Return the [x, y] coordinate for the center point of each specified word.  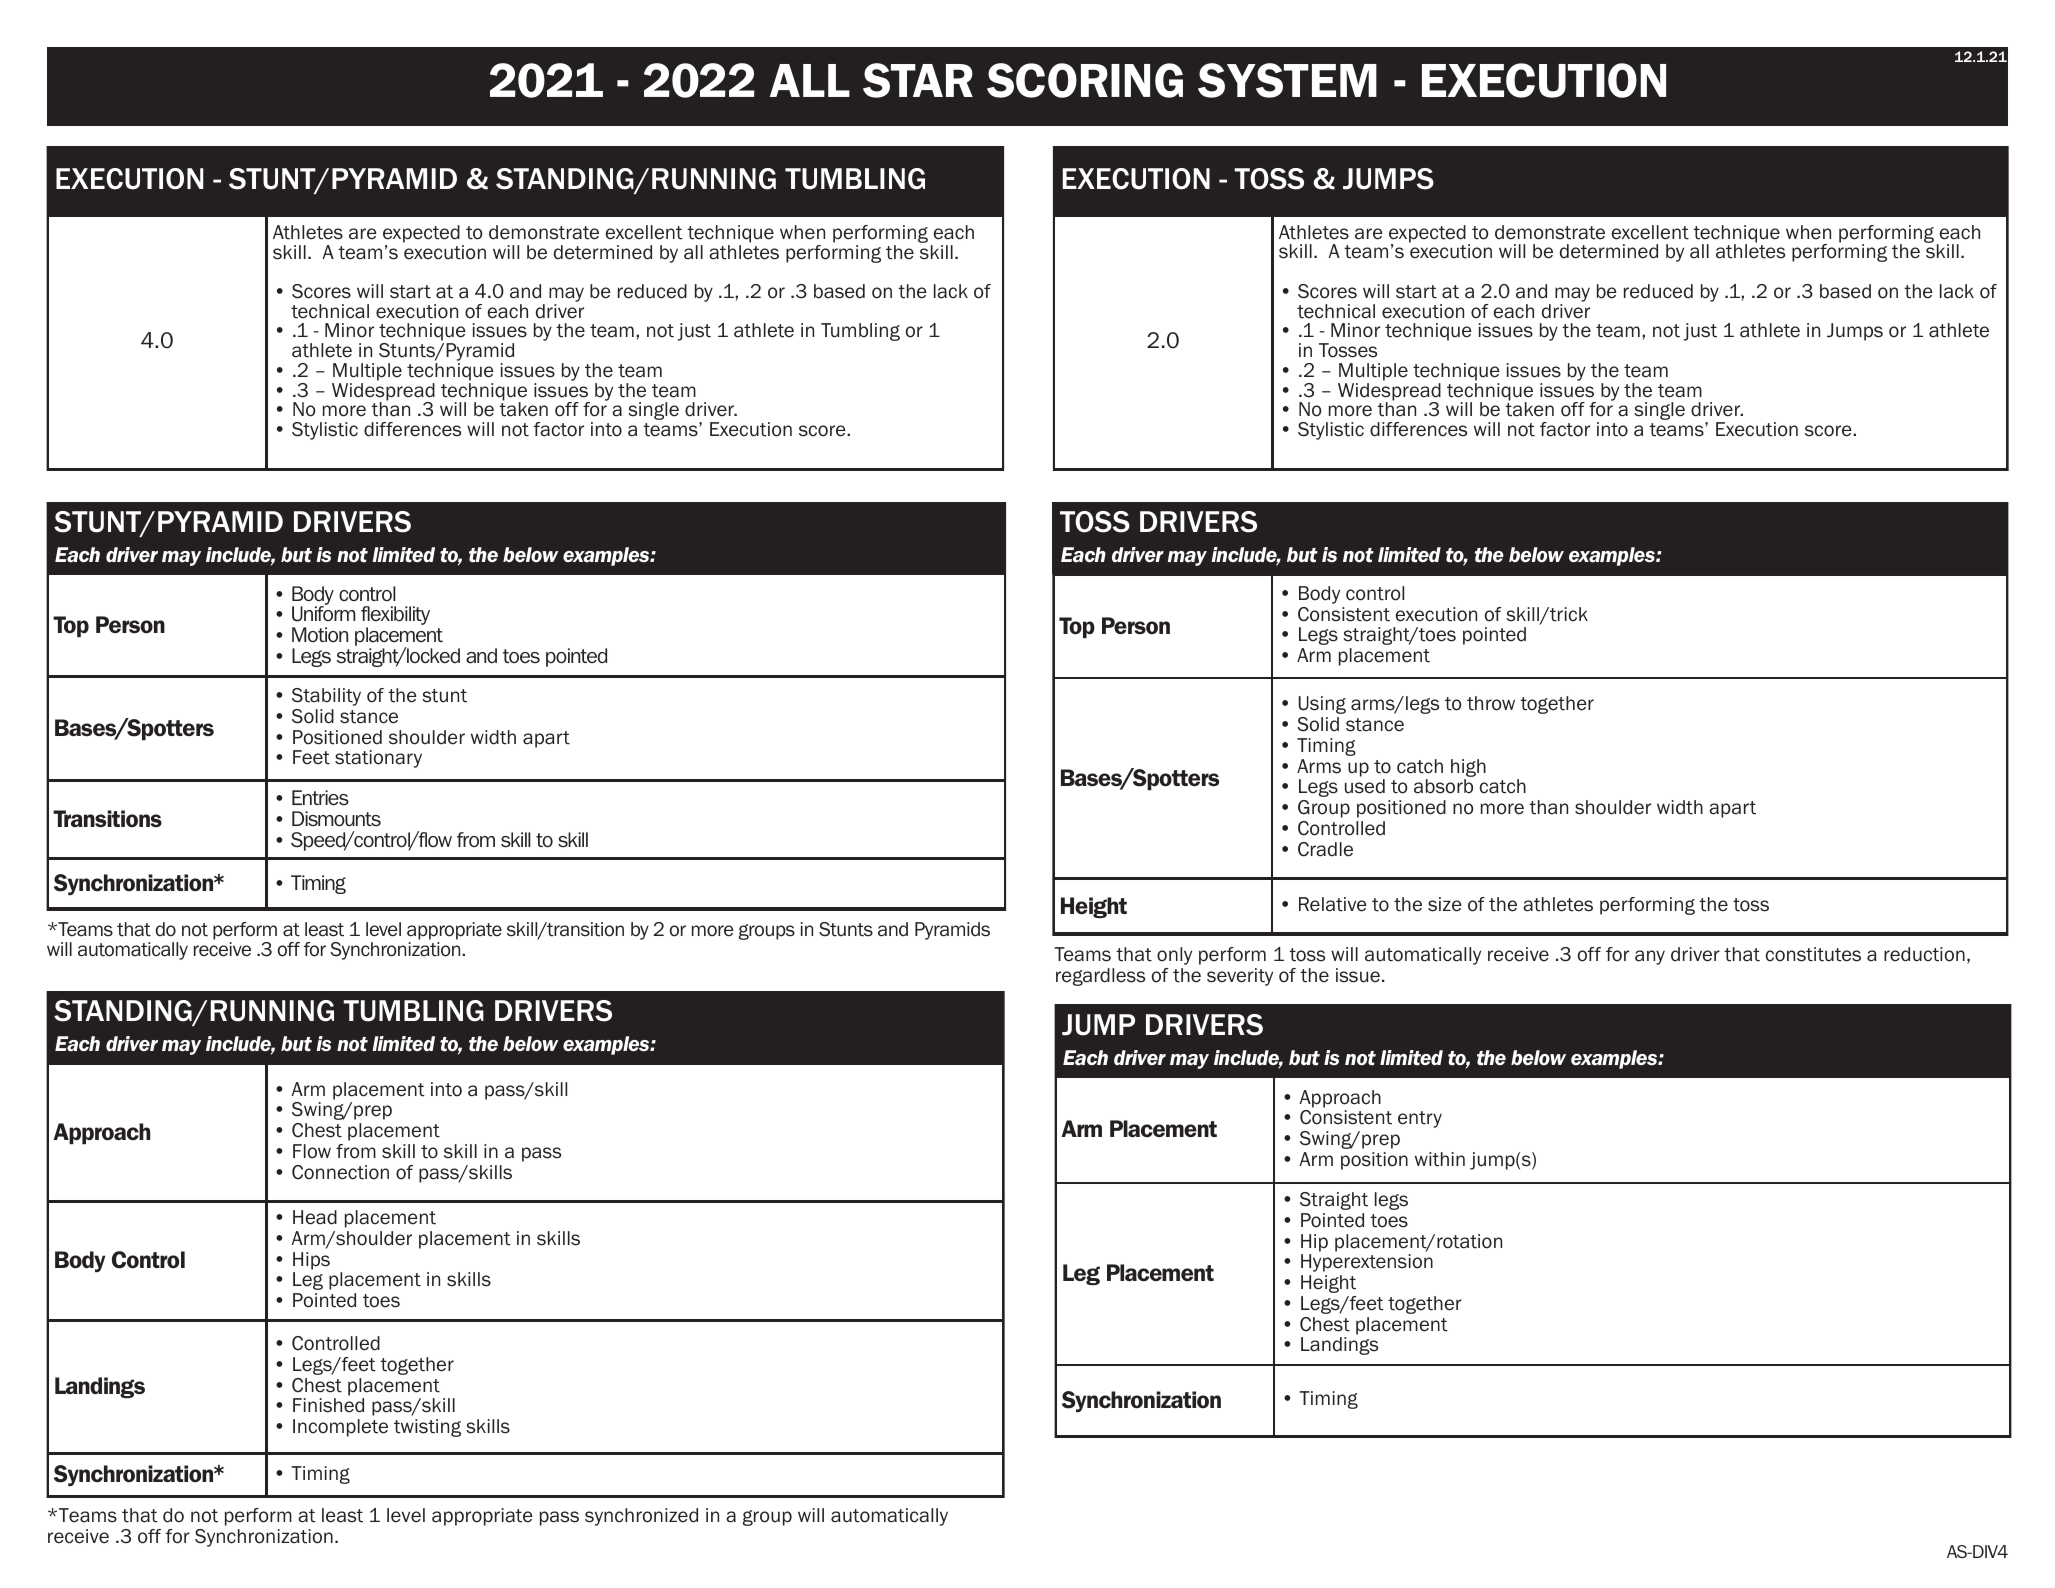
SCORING [1085, 80]
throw [1491, 703]
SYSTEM [1287, 80]
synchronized [641, 1517]
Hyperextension [1367, 1263]
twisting [427, 1428]
